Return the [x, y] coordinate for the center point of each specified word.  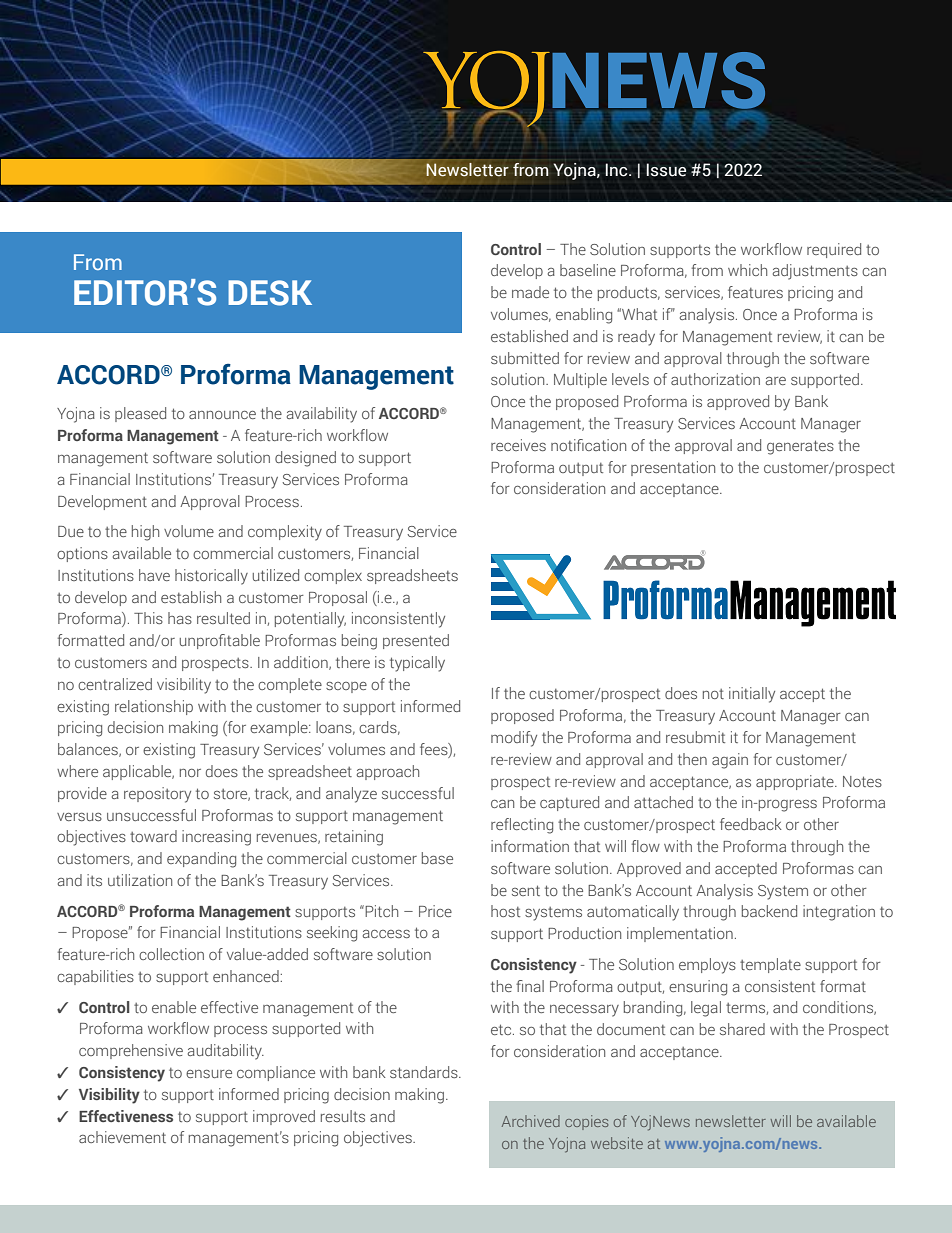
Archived [531, 1121]
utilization [140, 880]
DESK [270, 293]
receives [518, 445]
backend [769, 911]
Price [435, 911]
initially [752, 695]
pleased [140, 414]
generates [800, 447]
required [834, 250]
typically [417, 664]
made [530, 292]
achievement [122, 1137]
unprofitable [220, 641]
